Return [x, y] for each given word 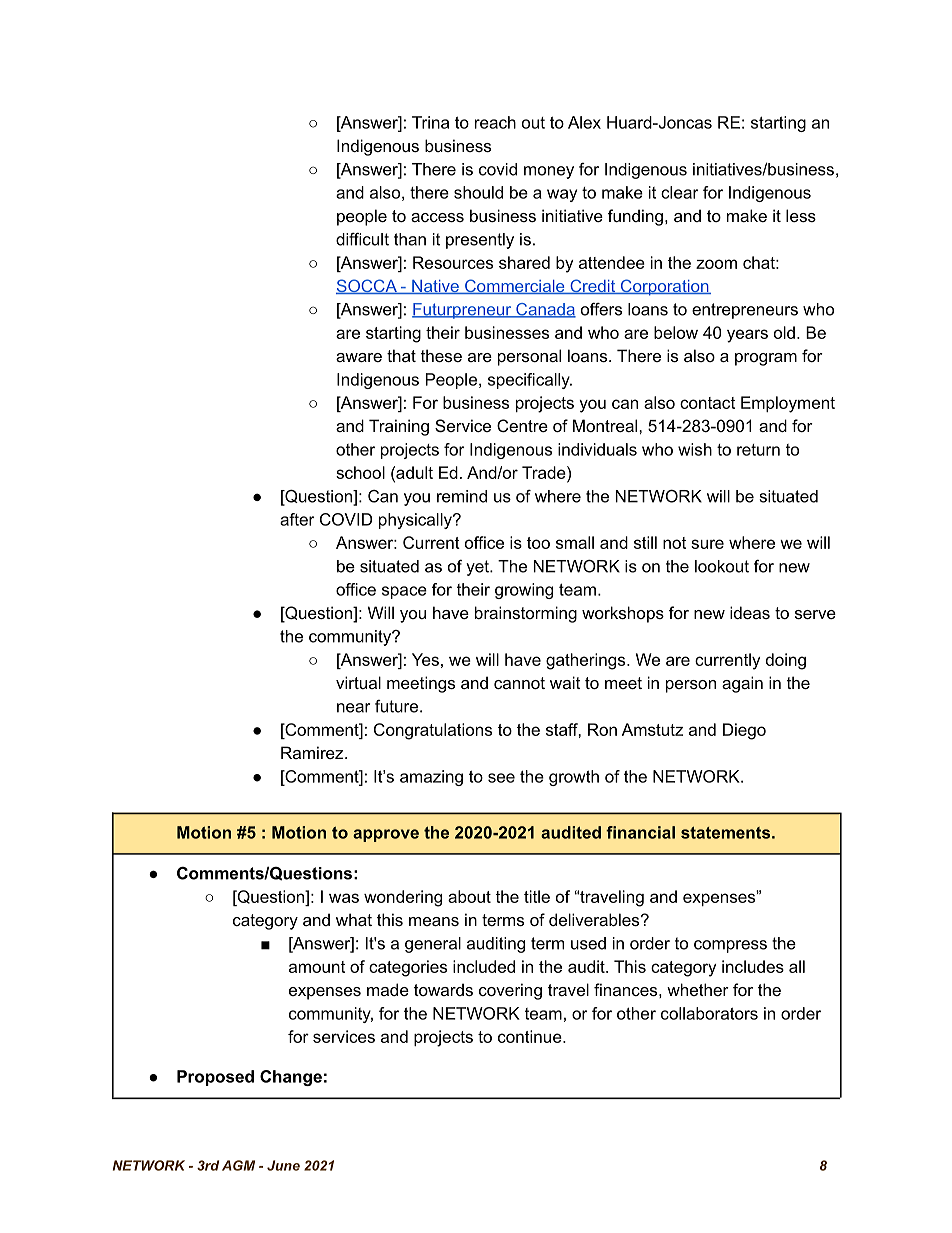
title [537, 896]
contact [707, 403]
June [283, 1165]
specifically [530, 381]
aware [359, 357]
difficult [362, 239]
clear [680, 192]
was [344, 898]
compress [730, 946]
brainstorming [526, 614]
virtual [358, 682]
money [549, 172]
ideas [750, 612]
